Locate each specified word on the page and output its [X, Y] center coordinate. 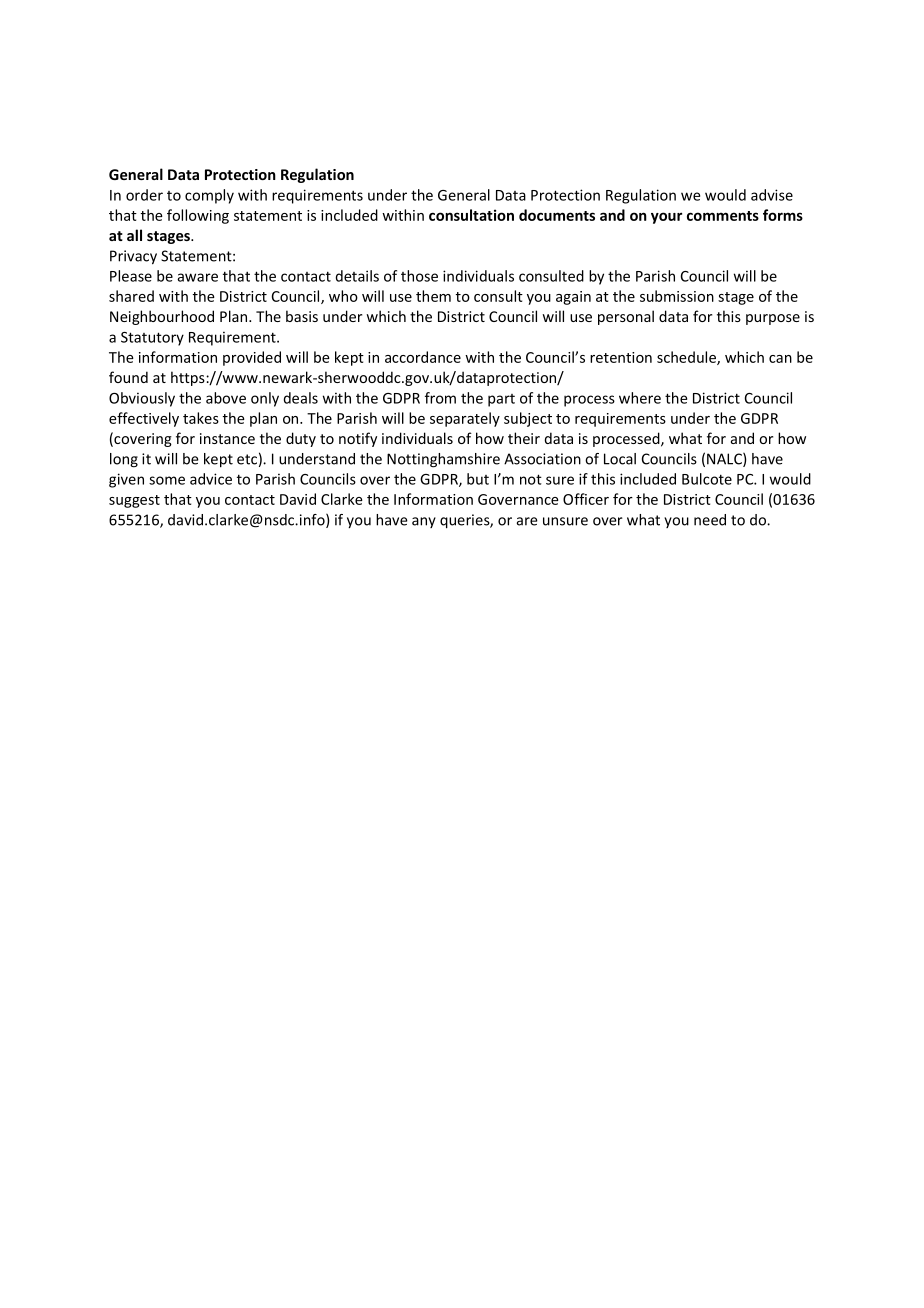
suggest [134, 501]
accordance [423, 357]
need [710, 520]
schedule [687, 358]
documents [557, 215]
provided [252, 358]
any [424, 522]
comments [723, 216]
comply [209, 196]
